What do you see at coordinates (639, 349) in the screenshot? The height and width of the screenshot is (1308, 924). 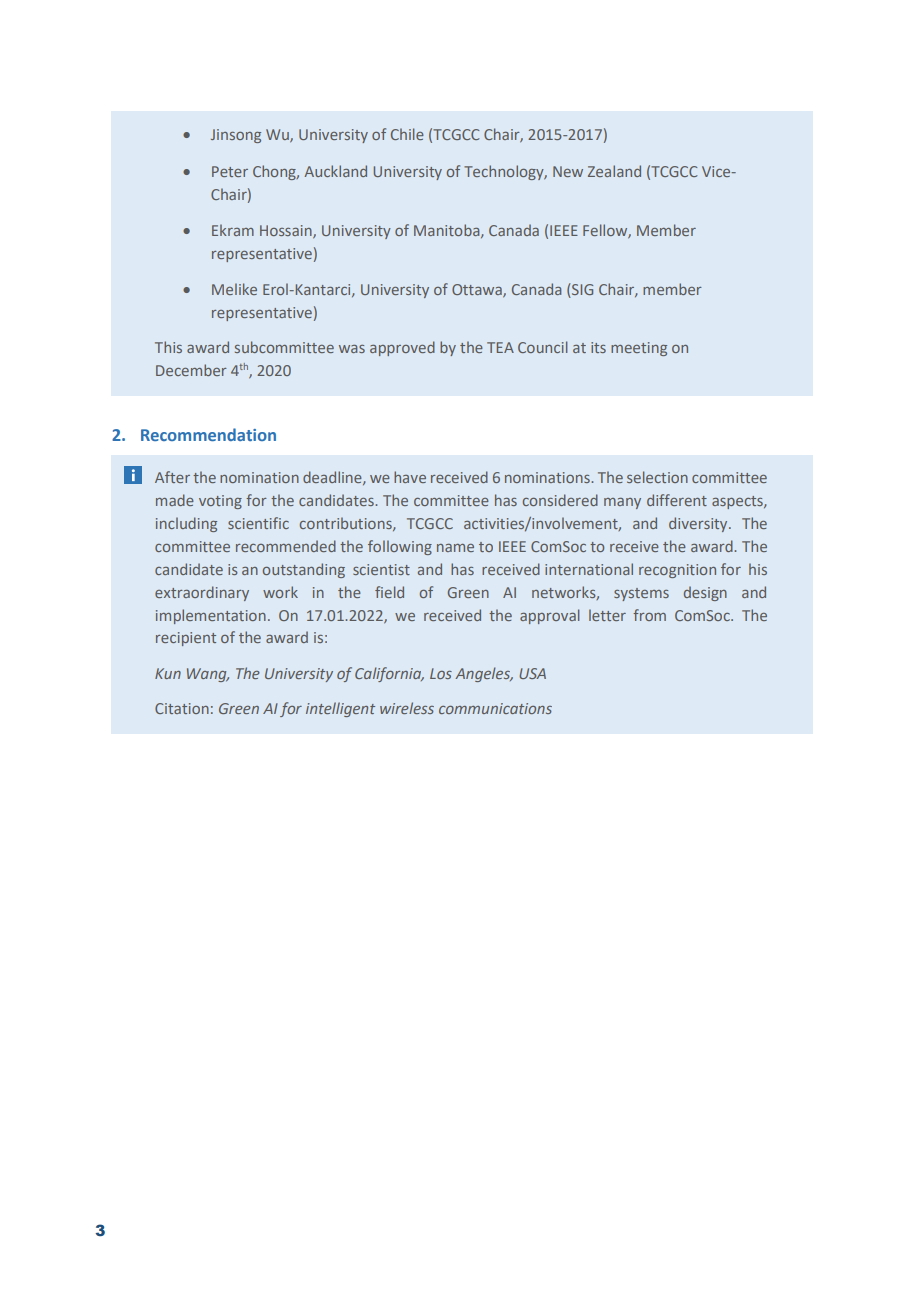 I see `meeting` at bounding box center [639, 349].
